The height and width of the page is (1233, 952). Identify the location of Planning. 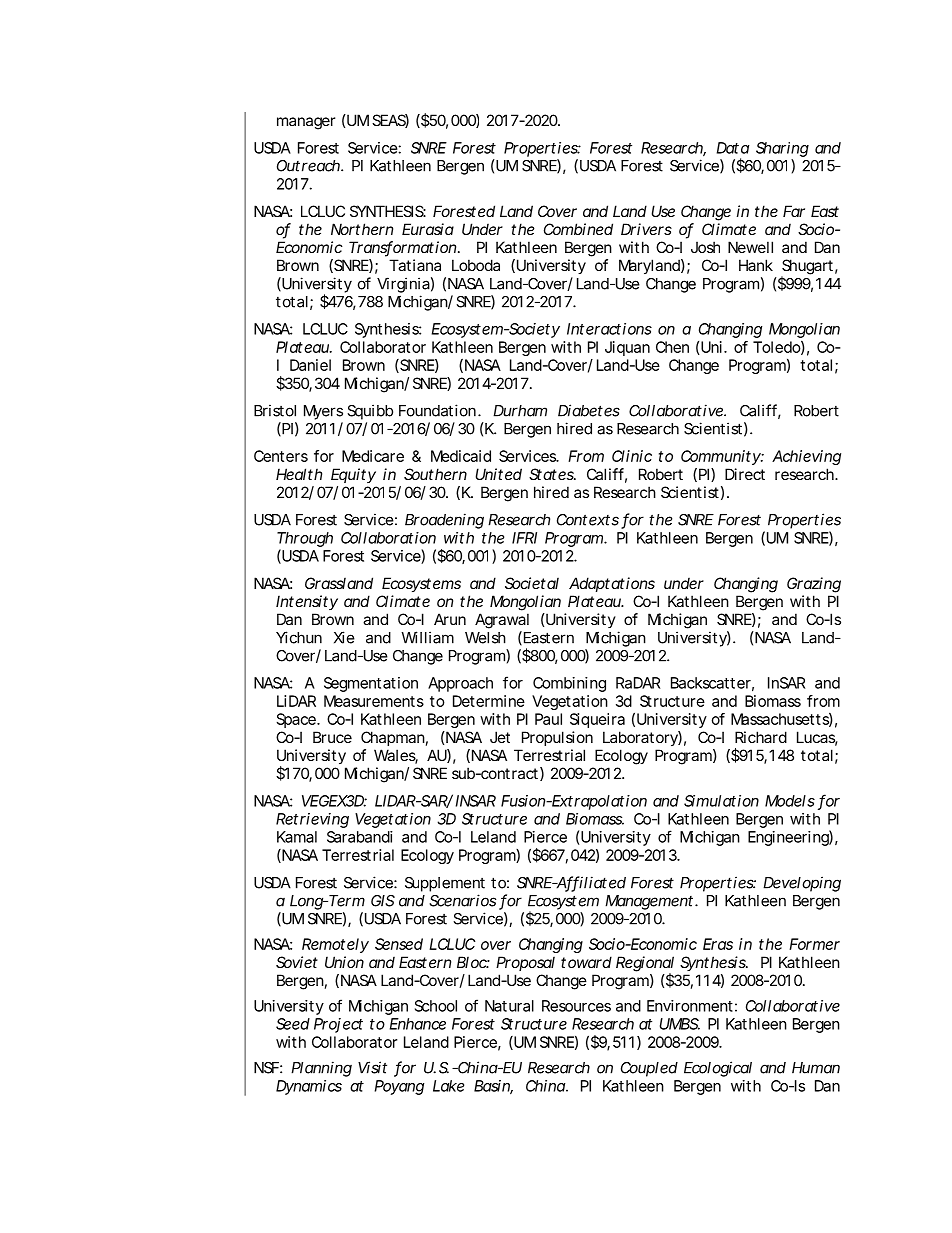
(321, 1069).
